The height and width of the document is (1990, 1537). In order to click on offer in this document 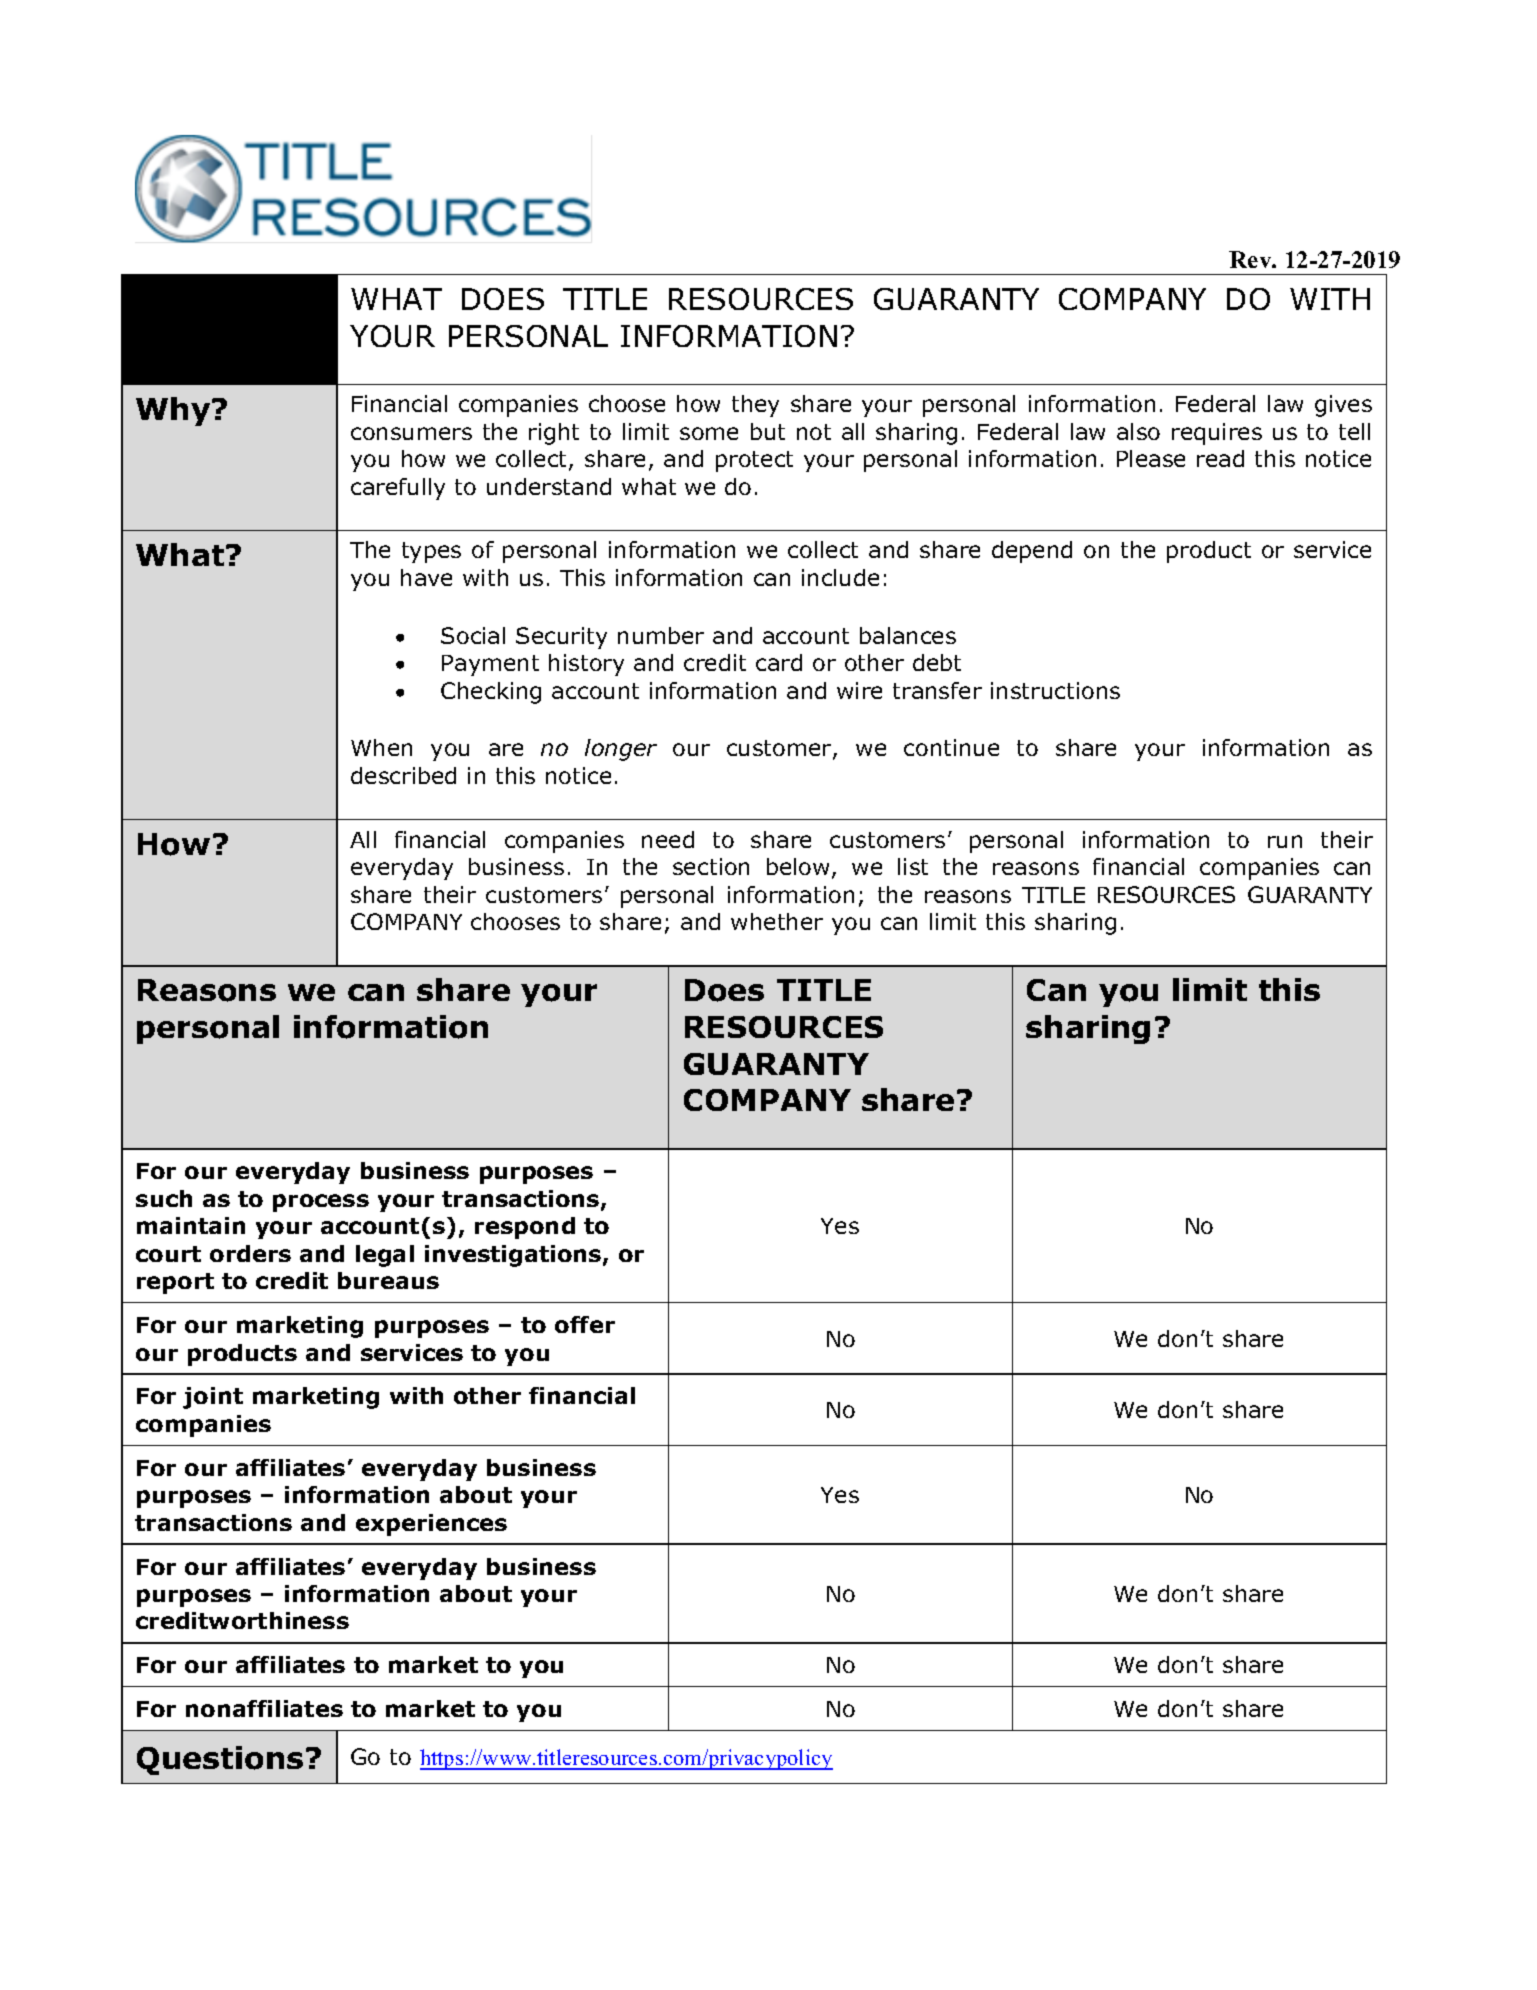, I will do `click(585, 1324)`.
